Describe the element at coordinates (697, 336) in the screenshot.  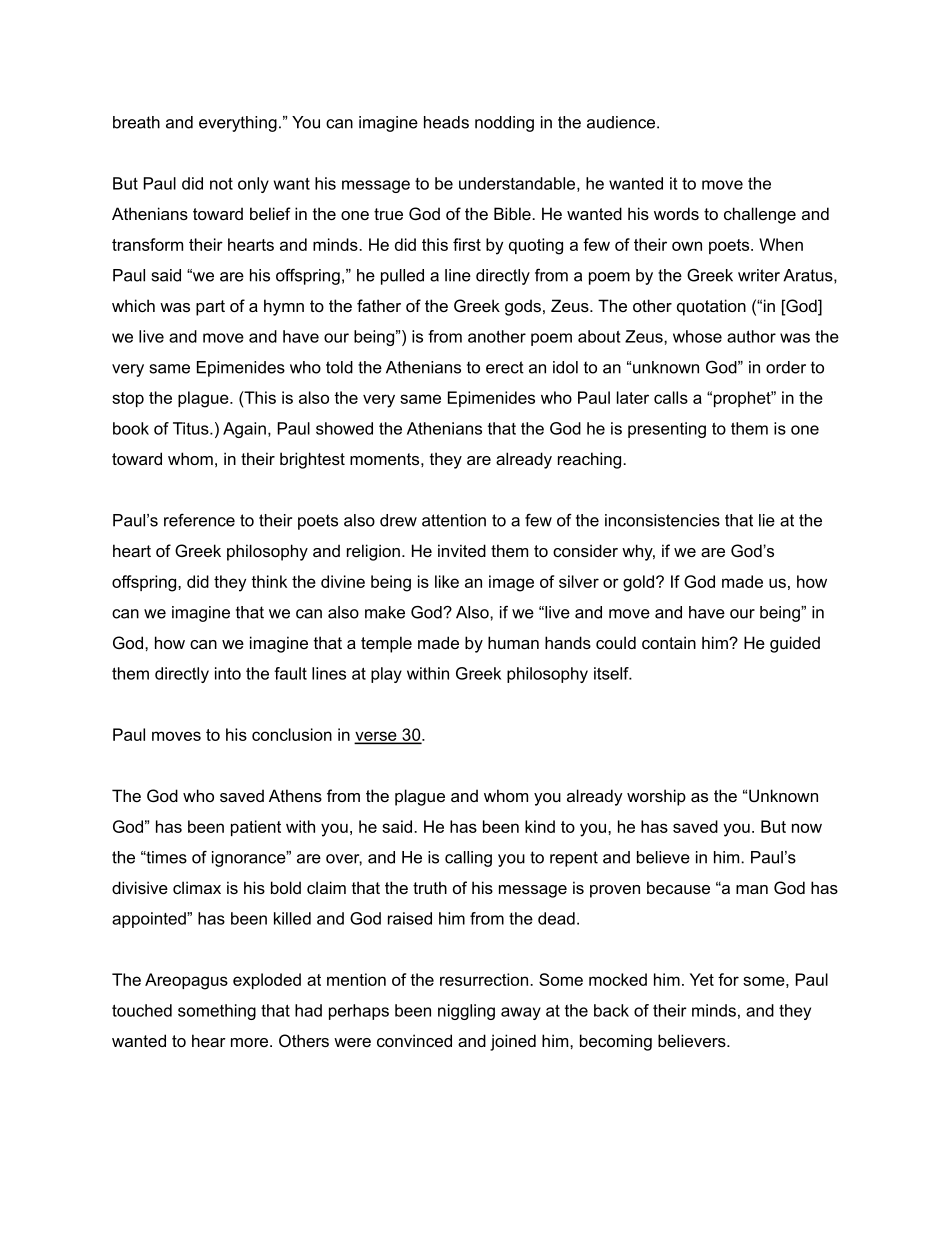
I see `whose` at that location.
